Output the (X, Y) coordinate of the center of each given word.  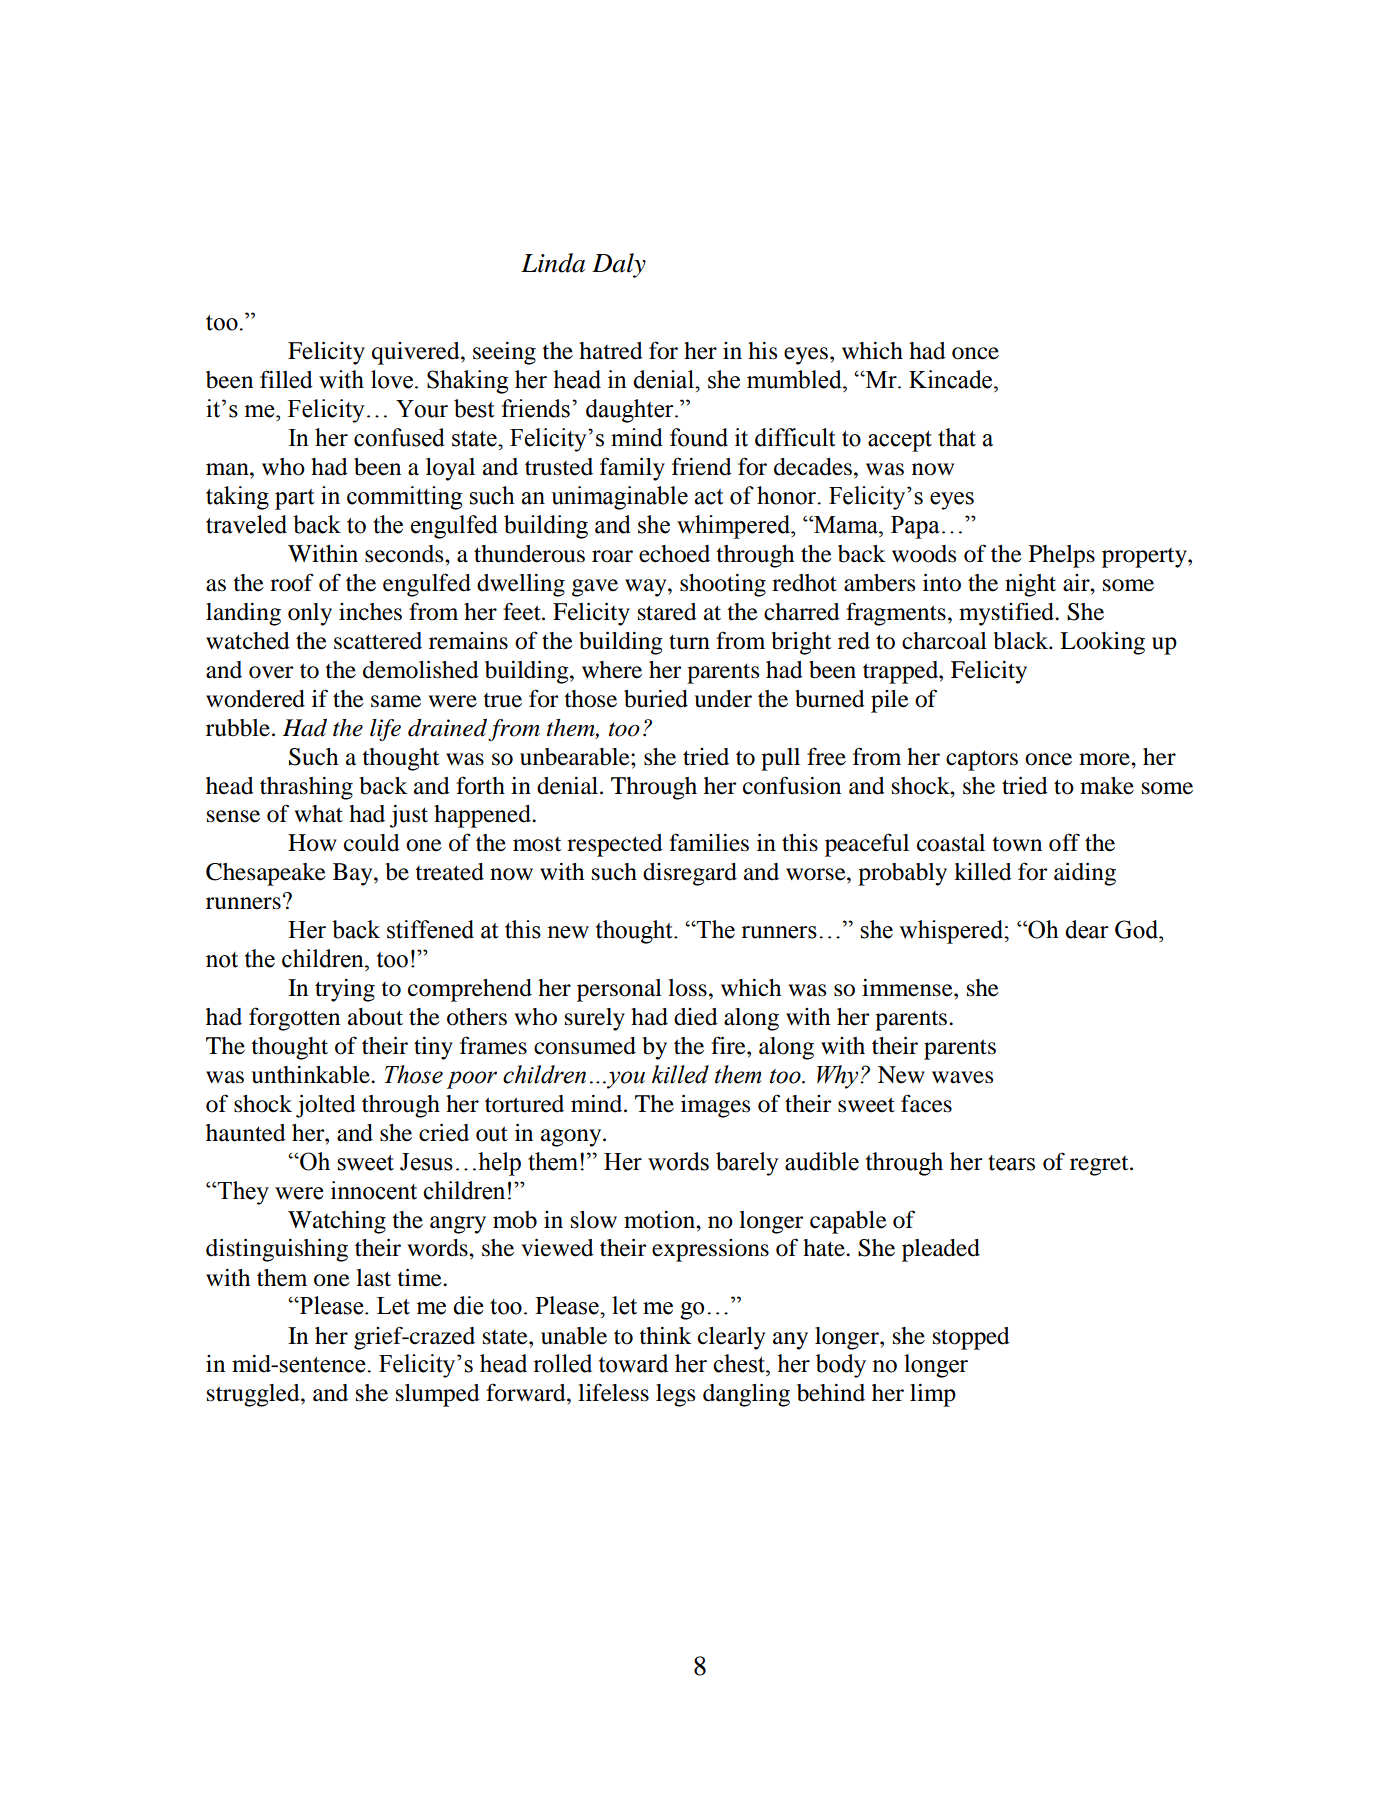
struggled (254, 1395)
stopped (971, 1338)
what (318, 814)
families (709, 842)
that (957, 437)
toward (633, 1363)
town (1017, 844)
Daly (619, 265)
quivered (417, 353)
